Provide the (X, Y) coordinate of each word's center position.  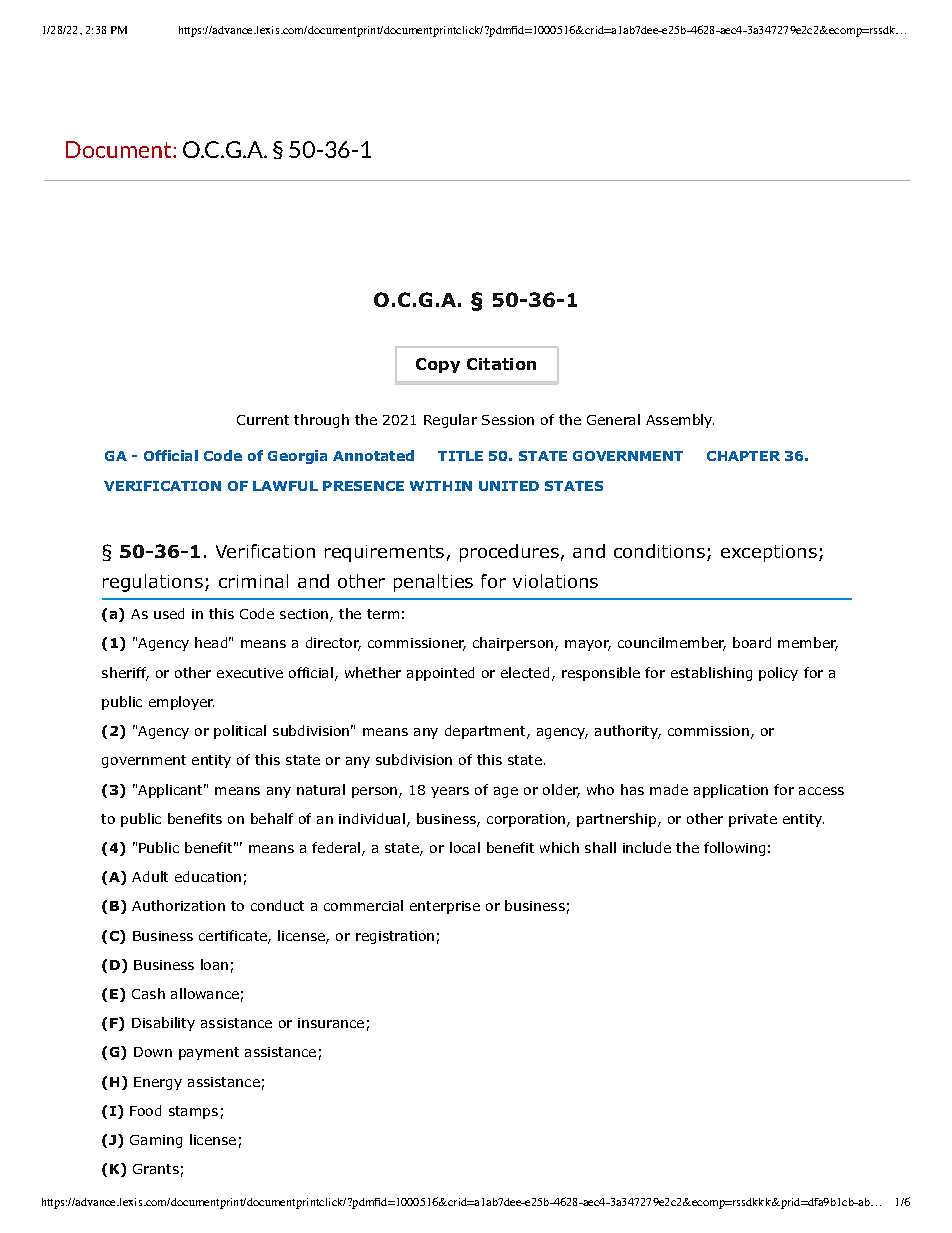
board (752, 642)
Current (263, 420)
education (208, 876)
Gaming (156, 1141)
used (169, 613)
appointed (440, 674)
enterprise (445, 907)
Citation (501, 364)
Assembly (680, 421)
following (734, 849)
